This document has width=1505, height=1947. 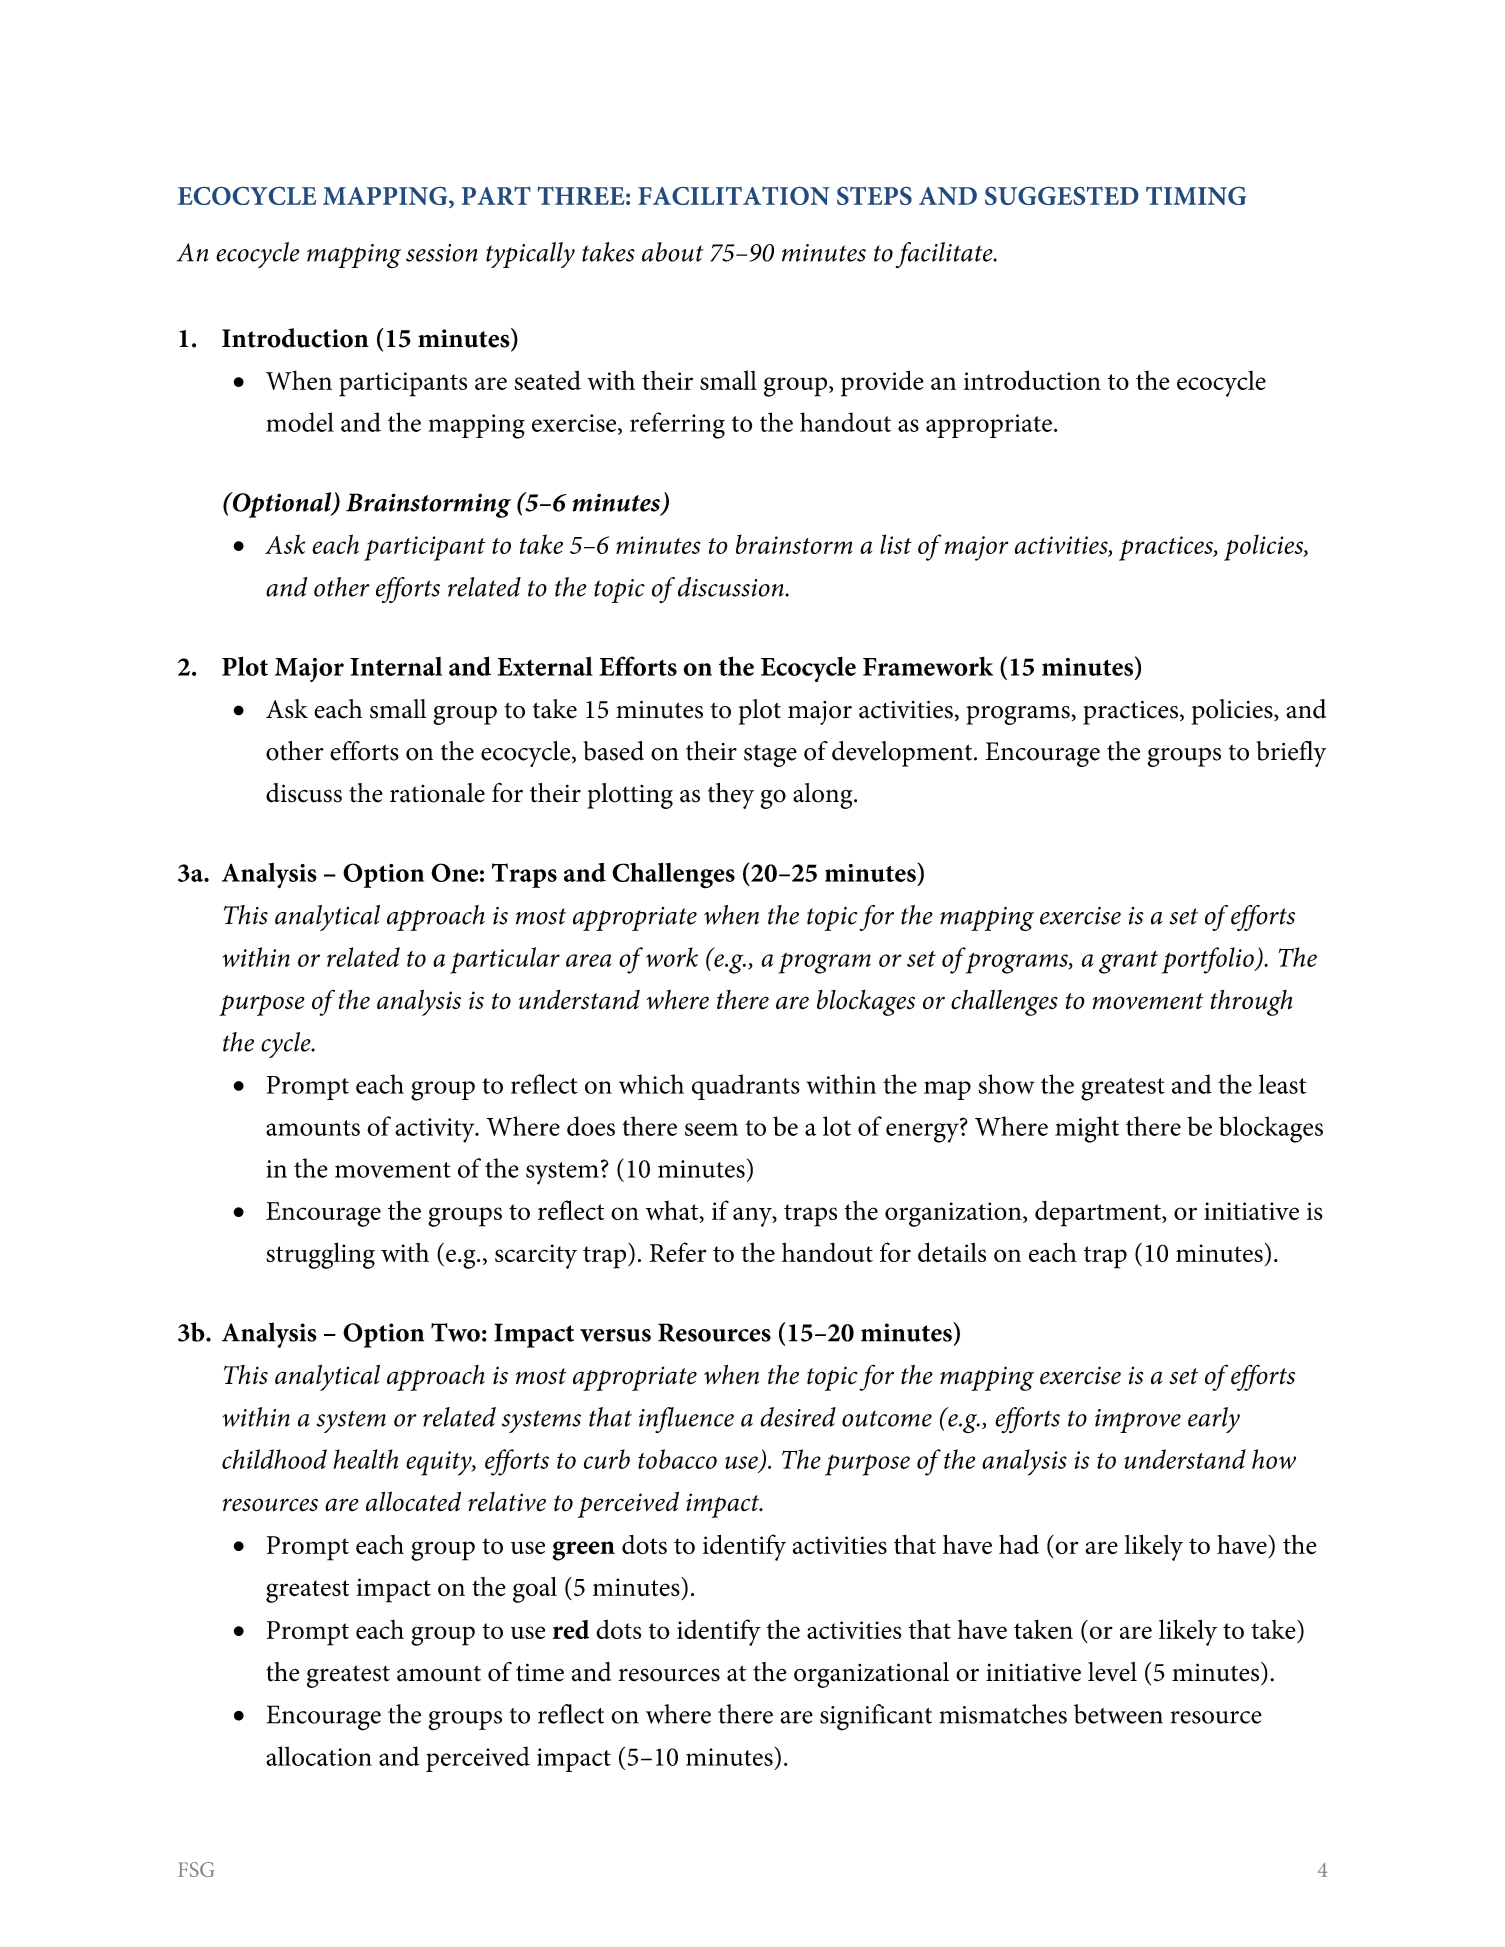 I want to click on seem, so click(x=711, y=1129).
